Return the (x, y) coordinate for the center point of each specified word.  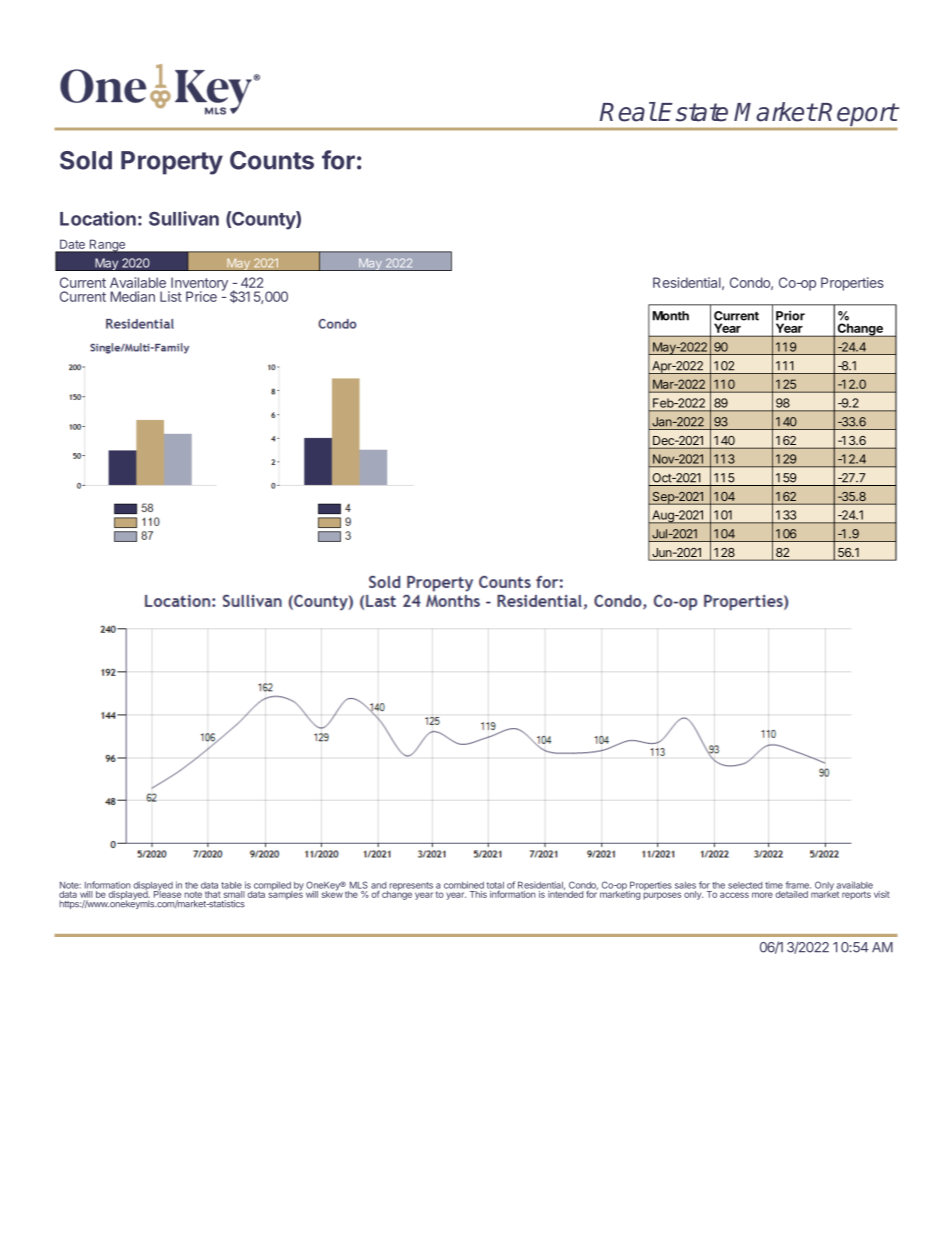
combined (464, 885)
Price (201, 296)
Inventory (198, 285)
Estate (693, 112)
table (231, 885)
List (171, 296)
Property (172, 163)
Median (132, 296)
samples (286, 894)
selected (745, 885)
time (774, 885)
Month (671, 316)
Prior (790, 315)
